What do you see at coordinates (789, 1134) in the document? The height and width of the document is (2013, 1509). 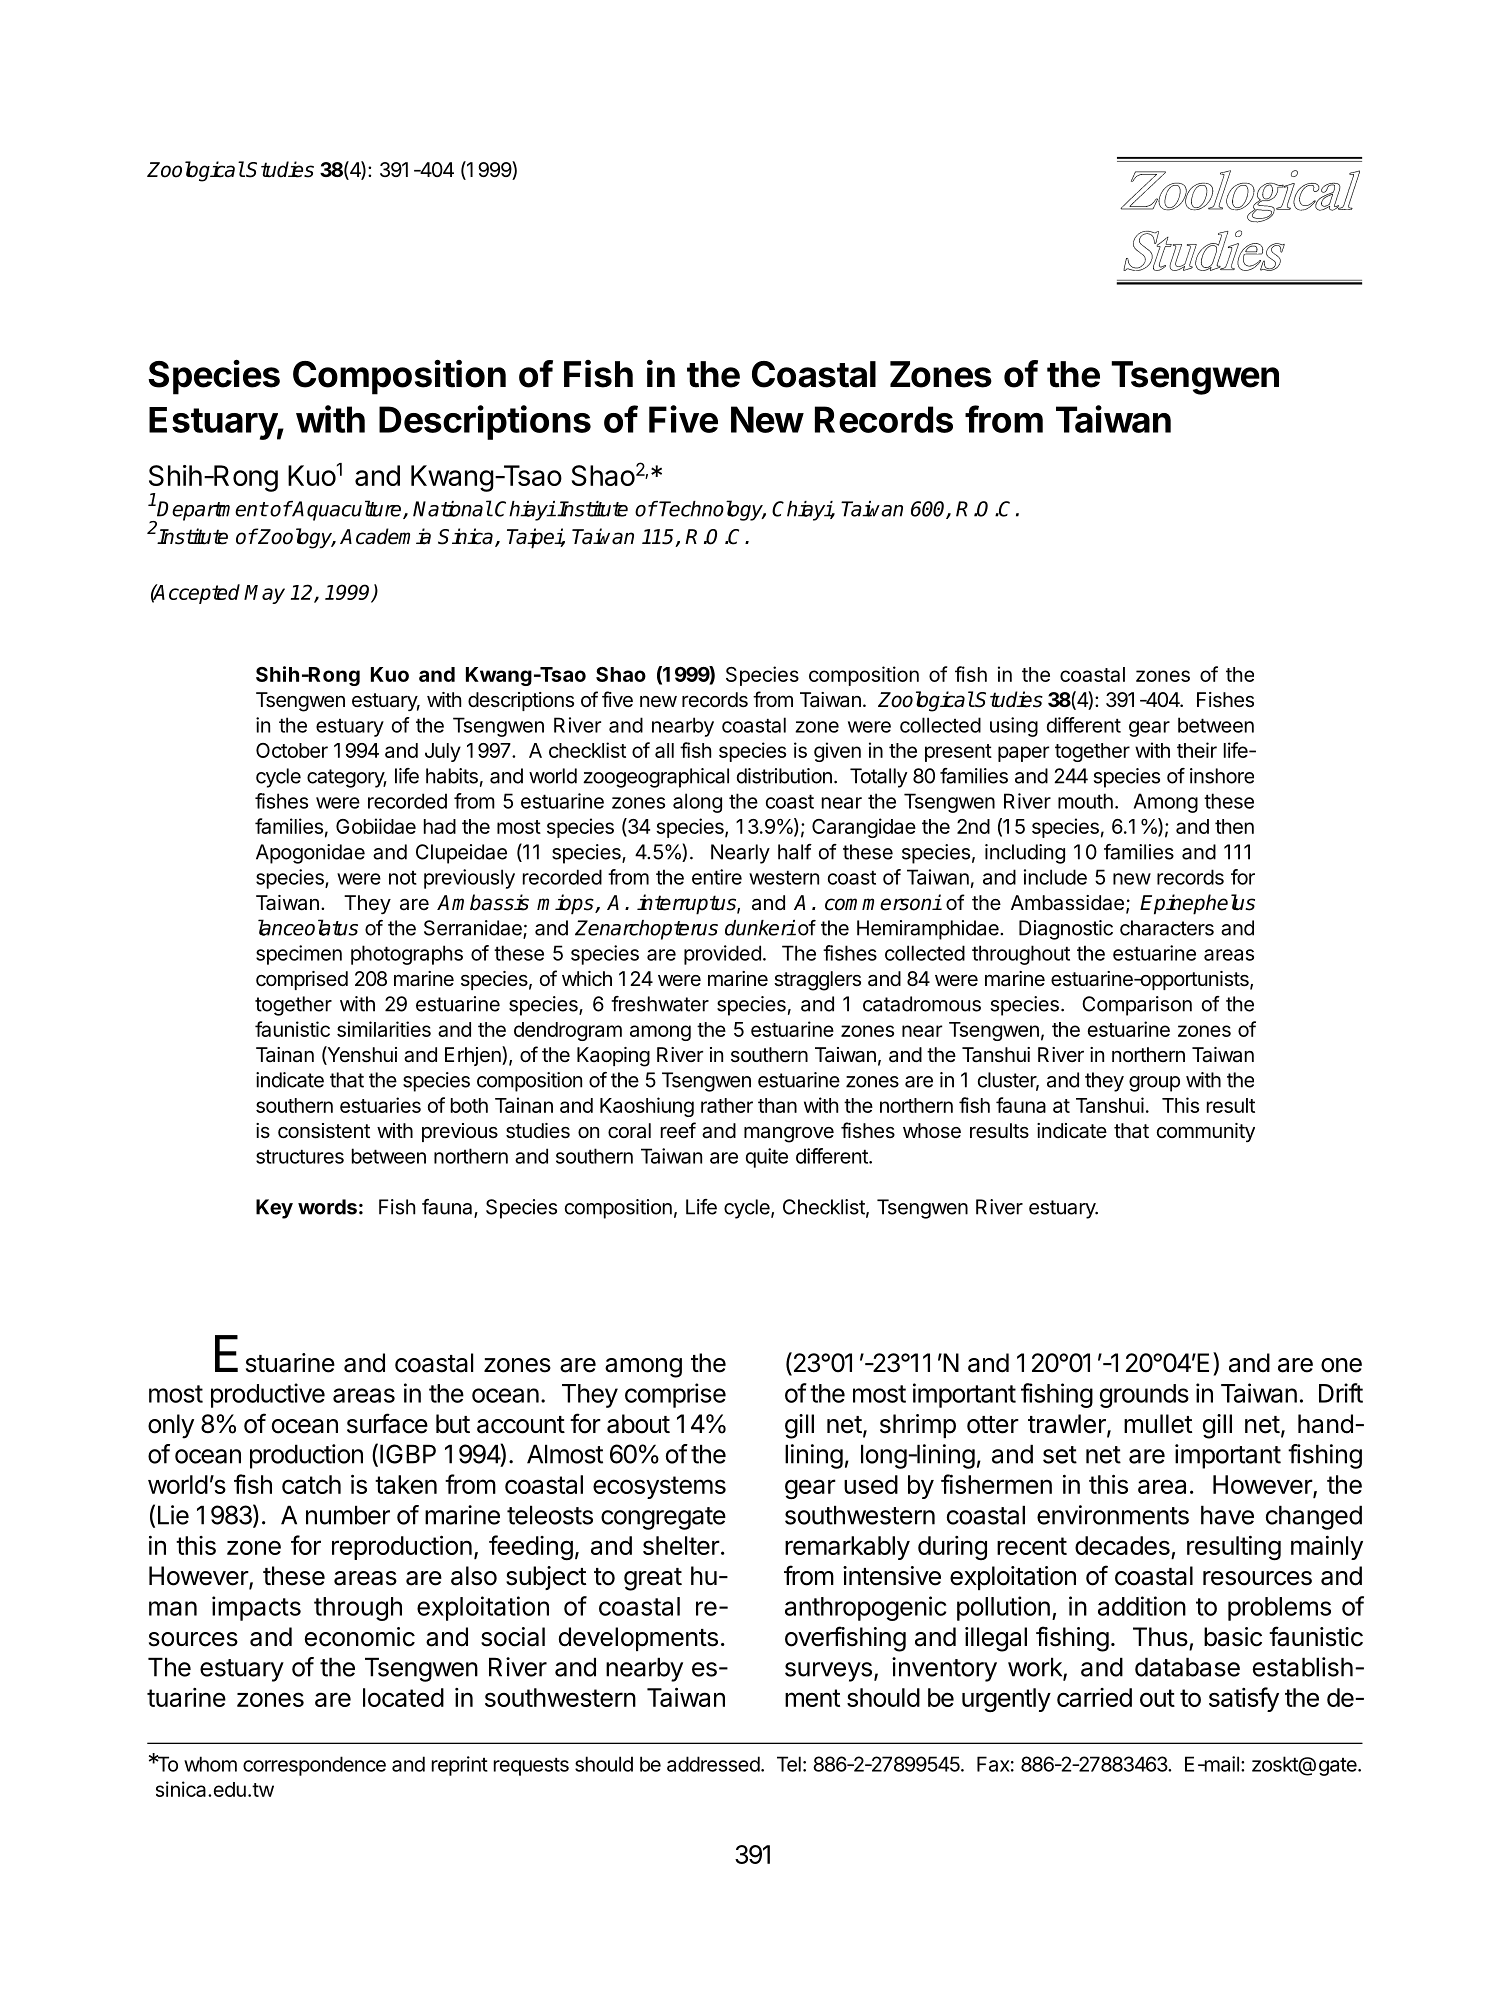 I see `mangrove` at bounding box center [789, 1134].
